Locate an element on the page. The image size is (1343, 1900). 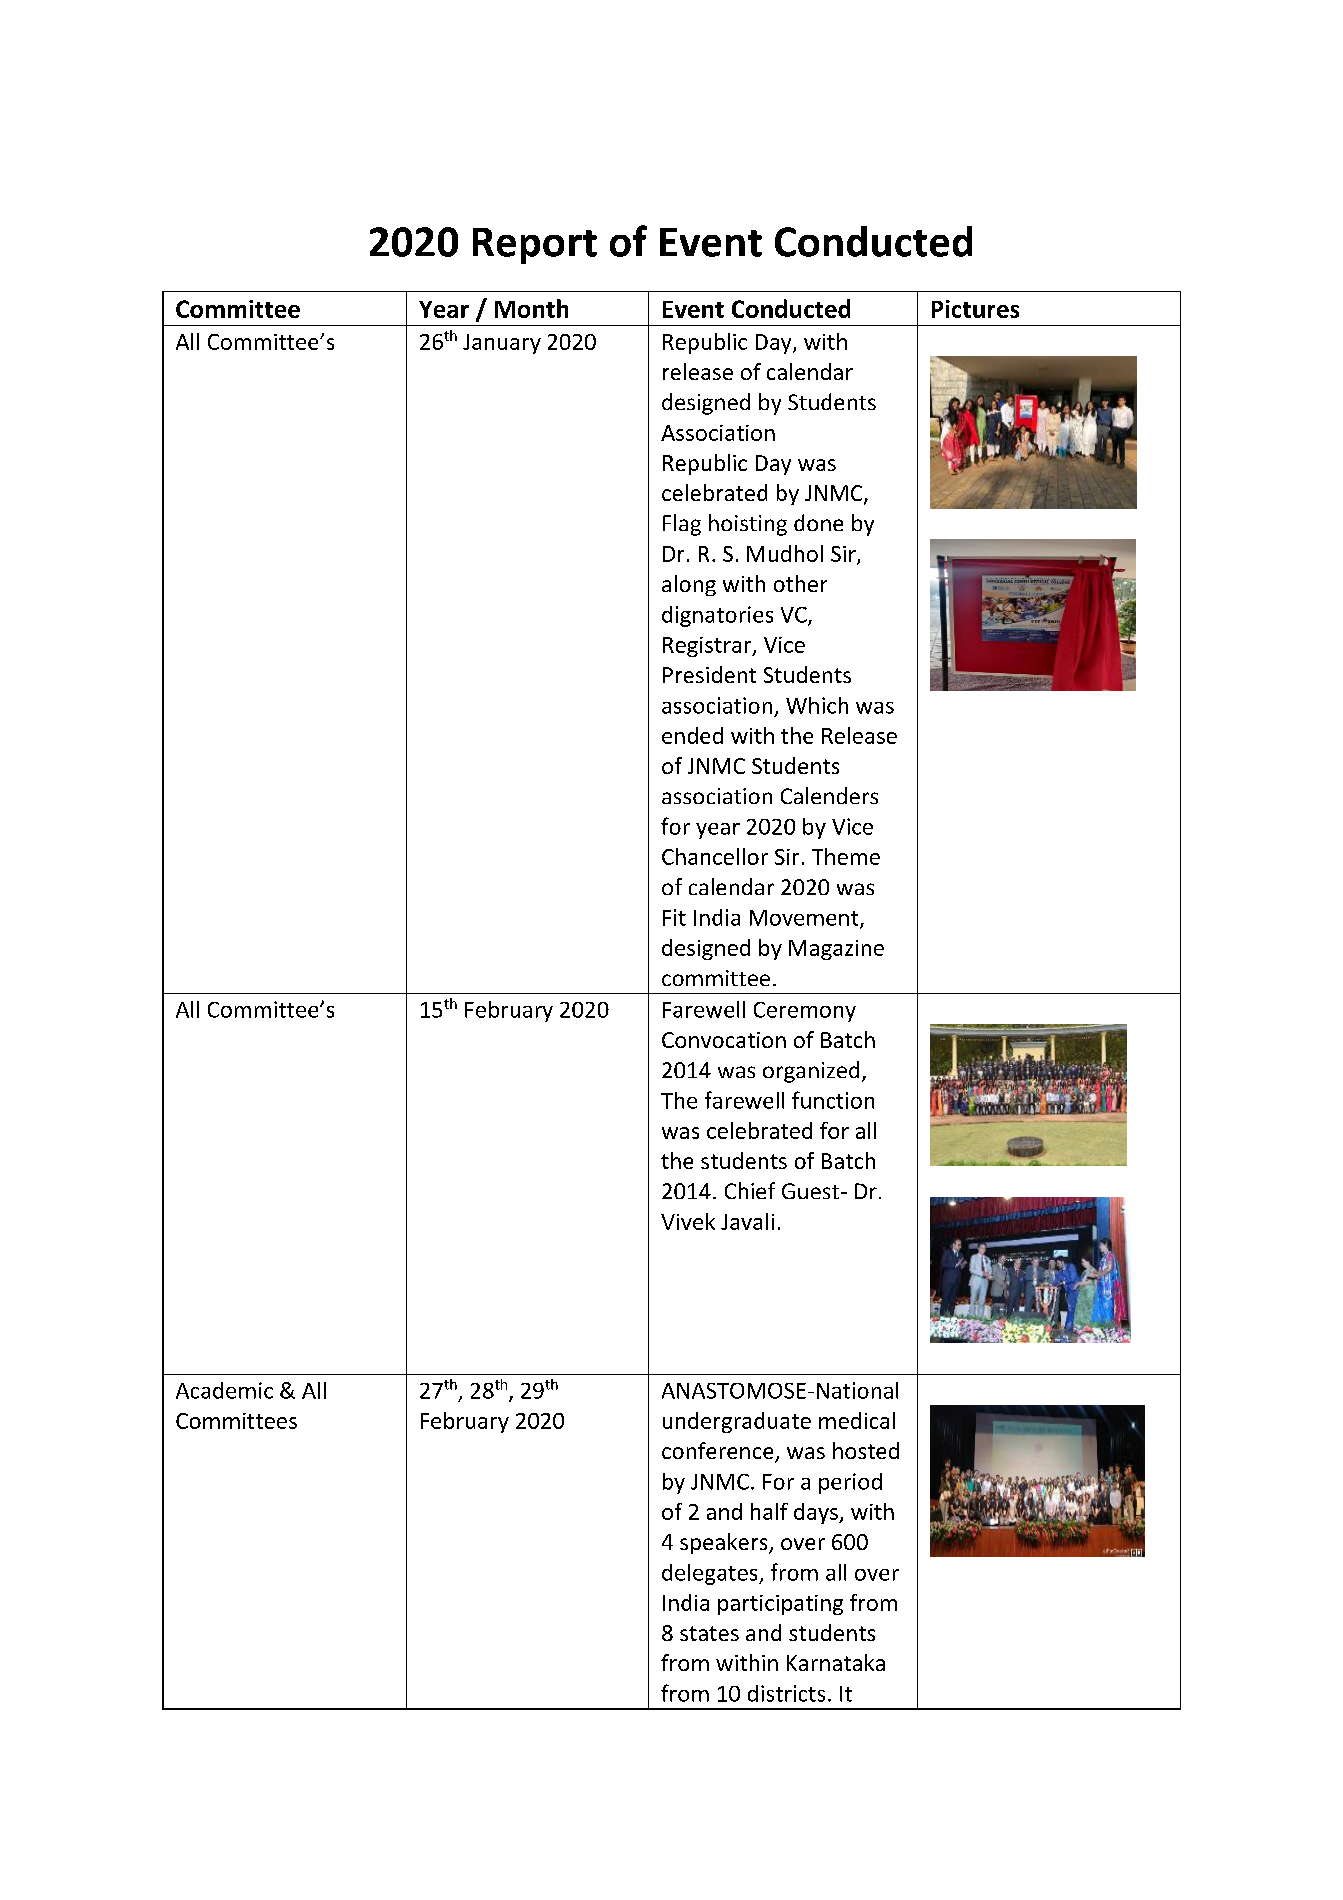
Pictures is located at coordinates (975, 309).
